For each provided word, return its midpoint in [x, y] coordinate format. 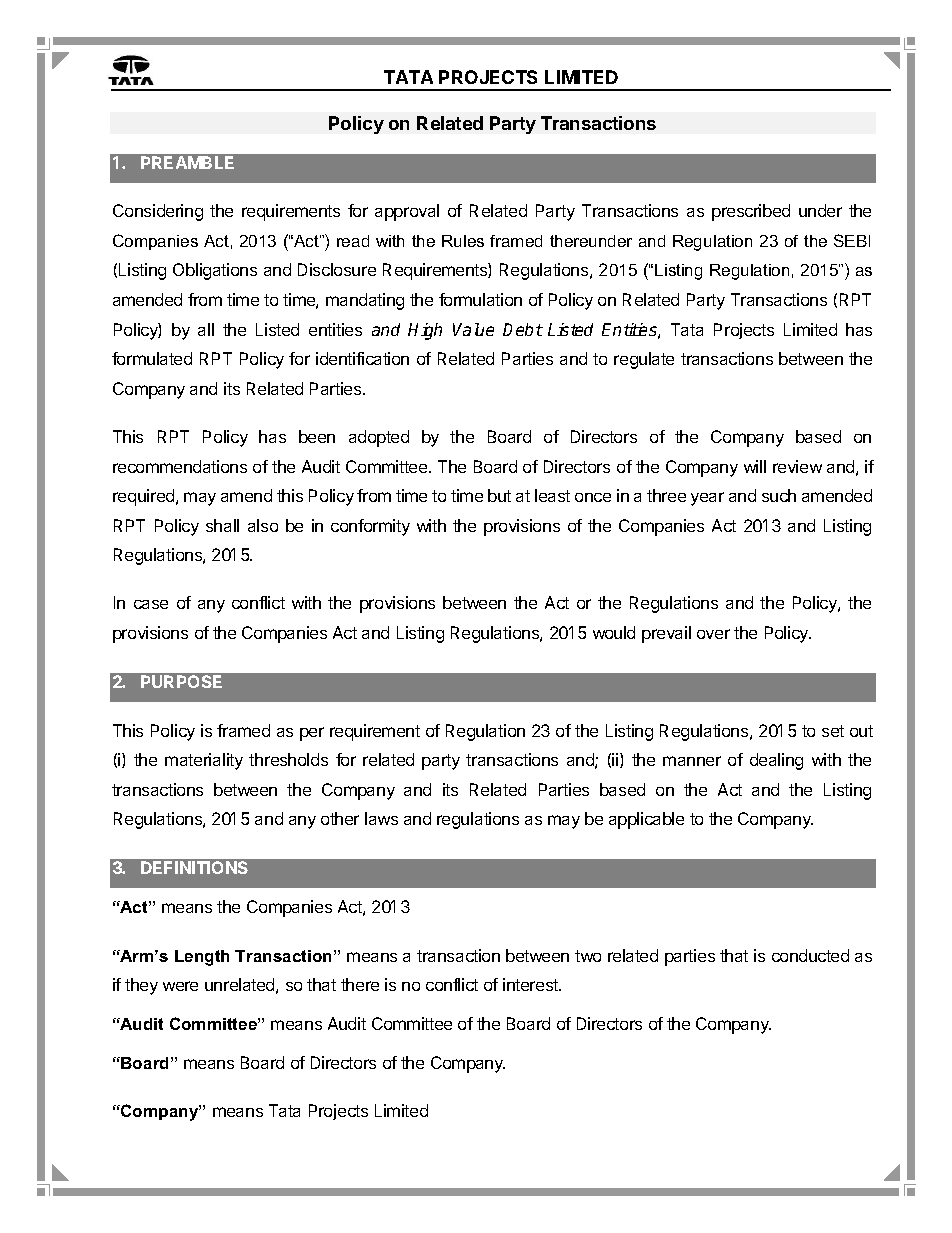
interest [532, 984]
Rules [463, 241]
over [713, 634]
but [499, 495]
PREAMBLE [187, 162]
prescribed [751, 212]
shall [222, 525]
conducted [810, 955]
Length [202, 958]
